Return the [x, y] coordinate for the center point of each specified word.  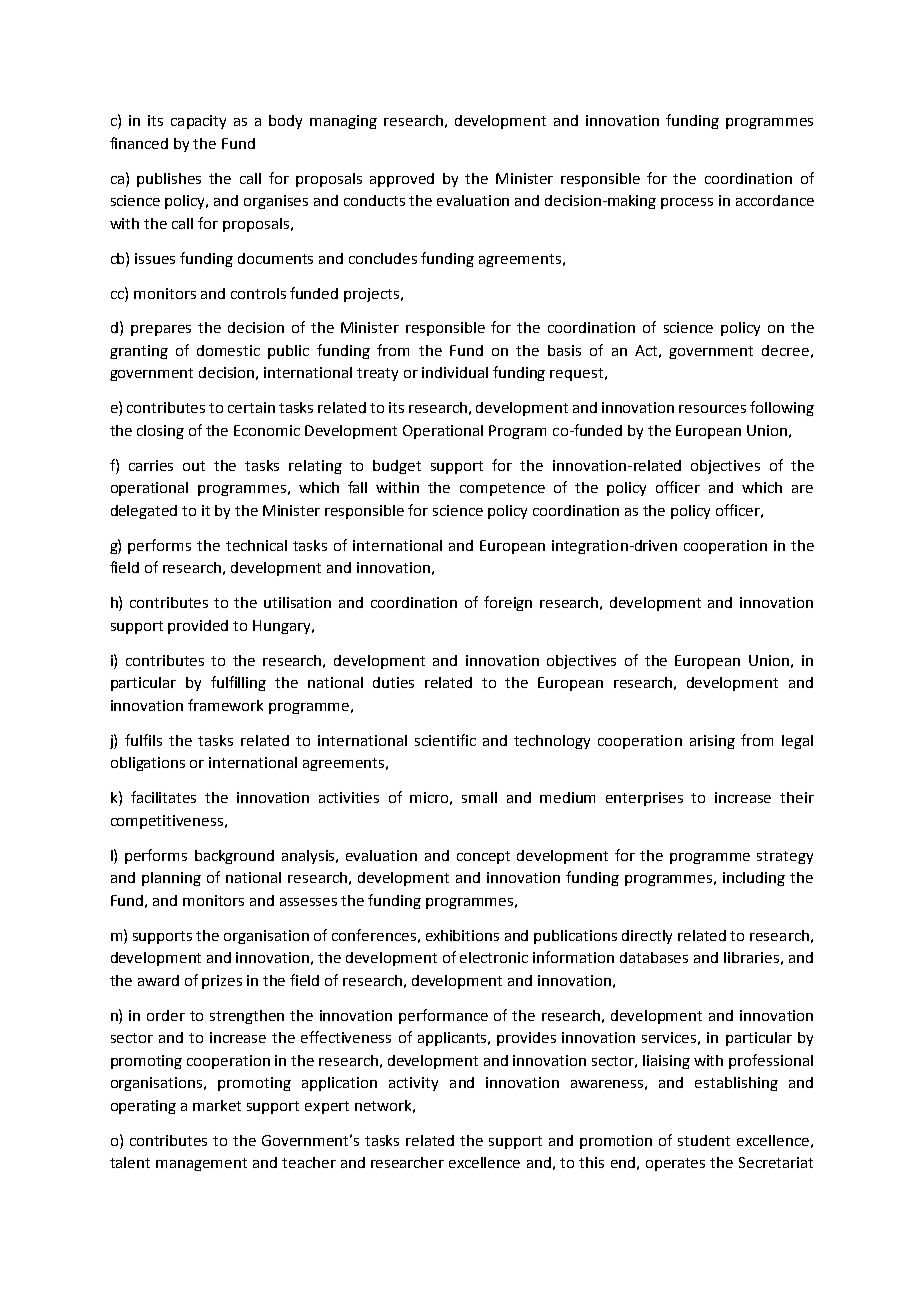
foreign [508, 603]
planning [171, 879]
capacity [198, 122]
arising [712, 742]
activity [413, 1084]
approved [402, 180]
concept [483, 857]
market [217, 1105]
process [687, 203]
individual [455, 372]
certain [251, 407]
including [754, 879]
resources [712, 409]
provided [198, 627]
